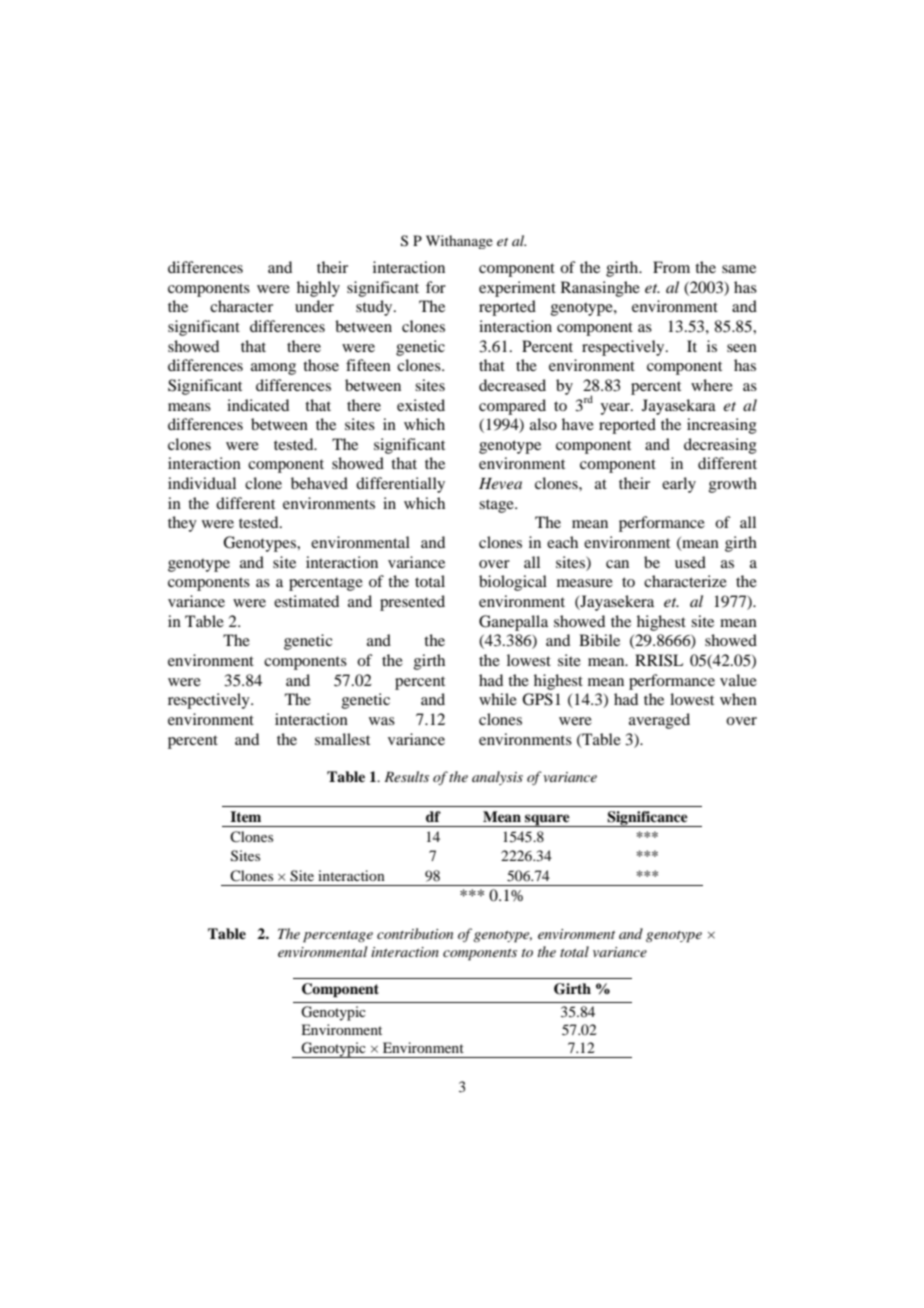 The width and height of the screenshot is (924, 1308). I want to click on Item, so click(245, 816).
